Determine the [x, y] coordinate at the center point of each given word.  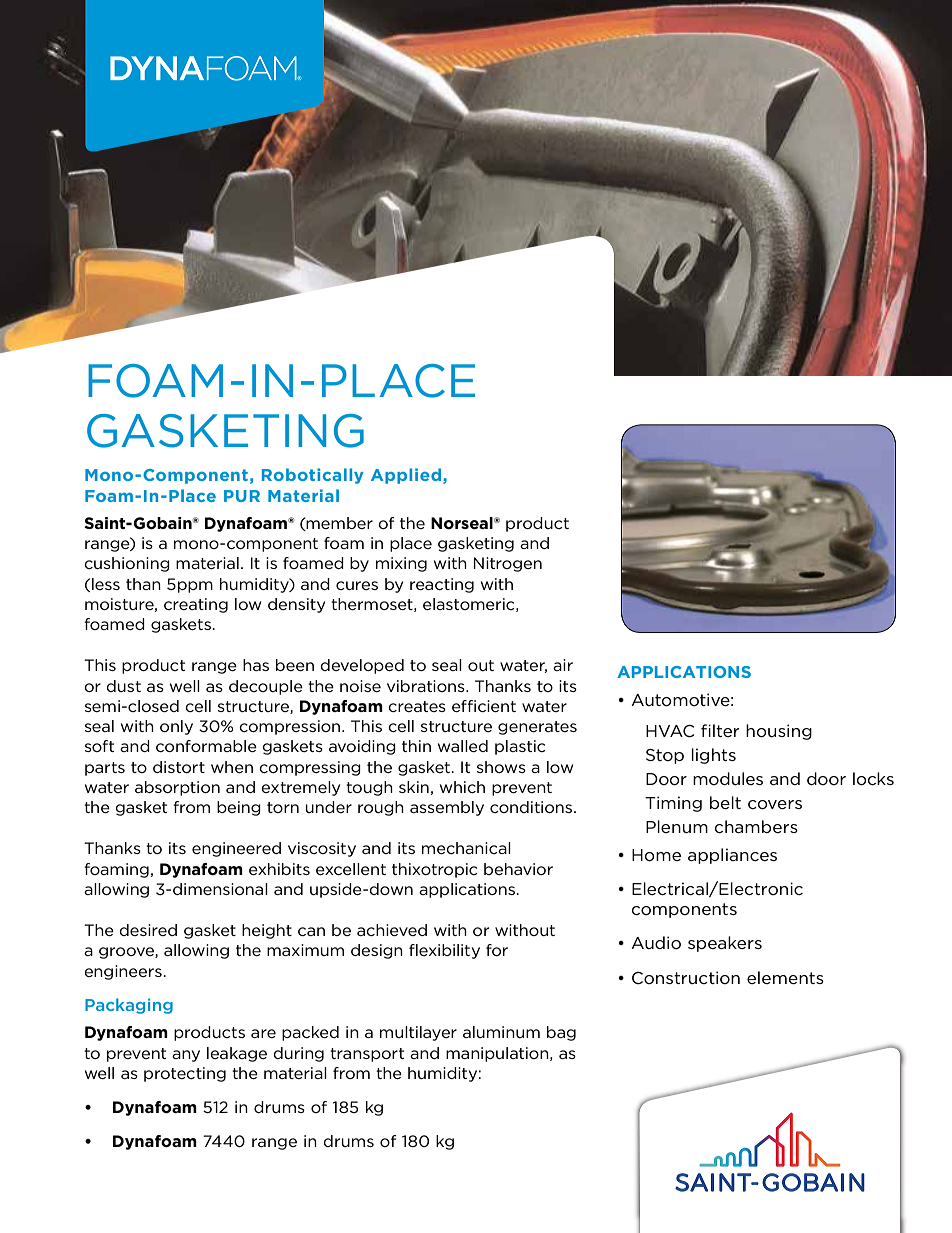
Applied [407, 476]
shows [501, 767]
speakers [725, 944]
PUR [242, 496]
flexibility [444, 951]
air [563, 665]
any [186, 1056]
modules [728, 778]
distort [179, 767]
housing [779, 732]
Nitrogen [508, 564]
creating [196, 605]
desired [148, 930]
